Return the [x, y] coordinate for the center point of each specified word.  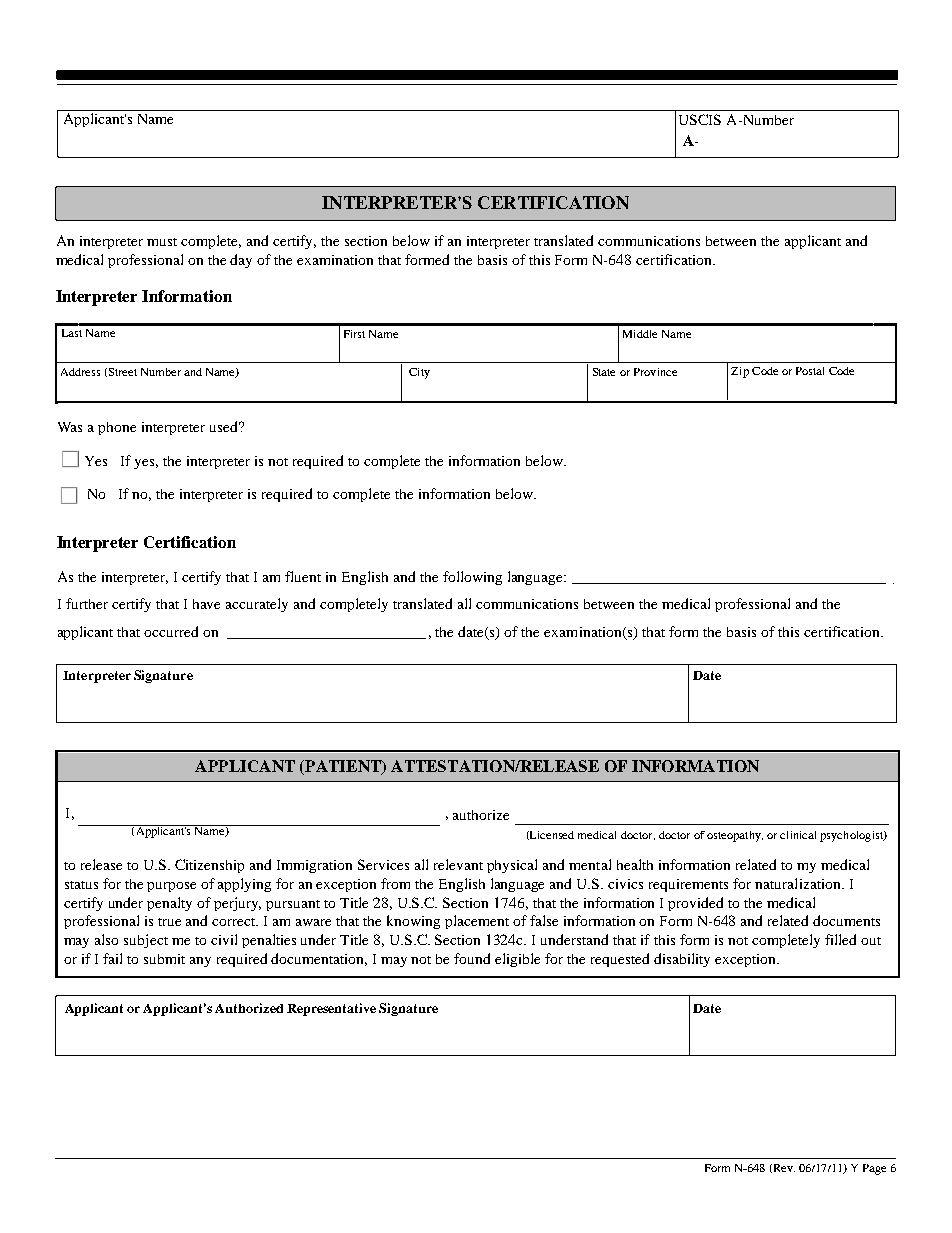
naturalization [799, 883]
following [472, 578]
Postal [810, 371]
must [162, 242]
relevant [458, 864]
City [419, 373]
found [472, 958]
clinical [798, 835]
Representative [331, 1009]
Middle [640, 334]
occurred [171, 631]
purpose [171, 887]
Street [123, 372]
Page [874, 1169]
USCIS [700, 119]
